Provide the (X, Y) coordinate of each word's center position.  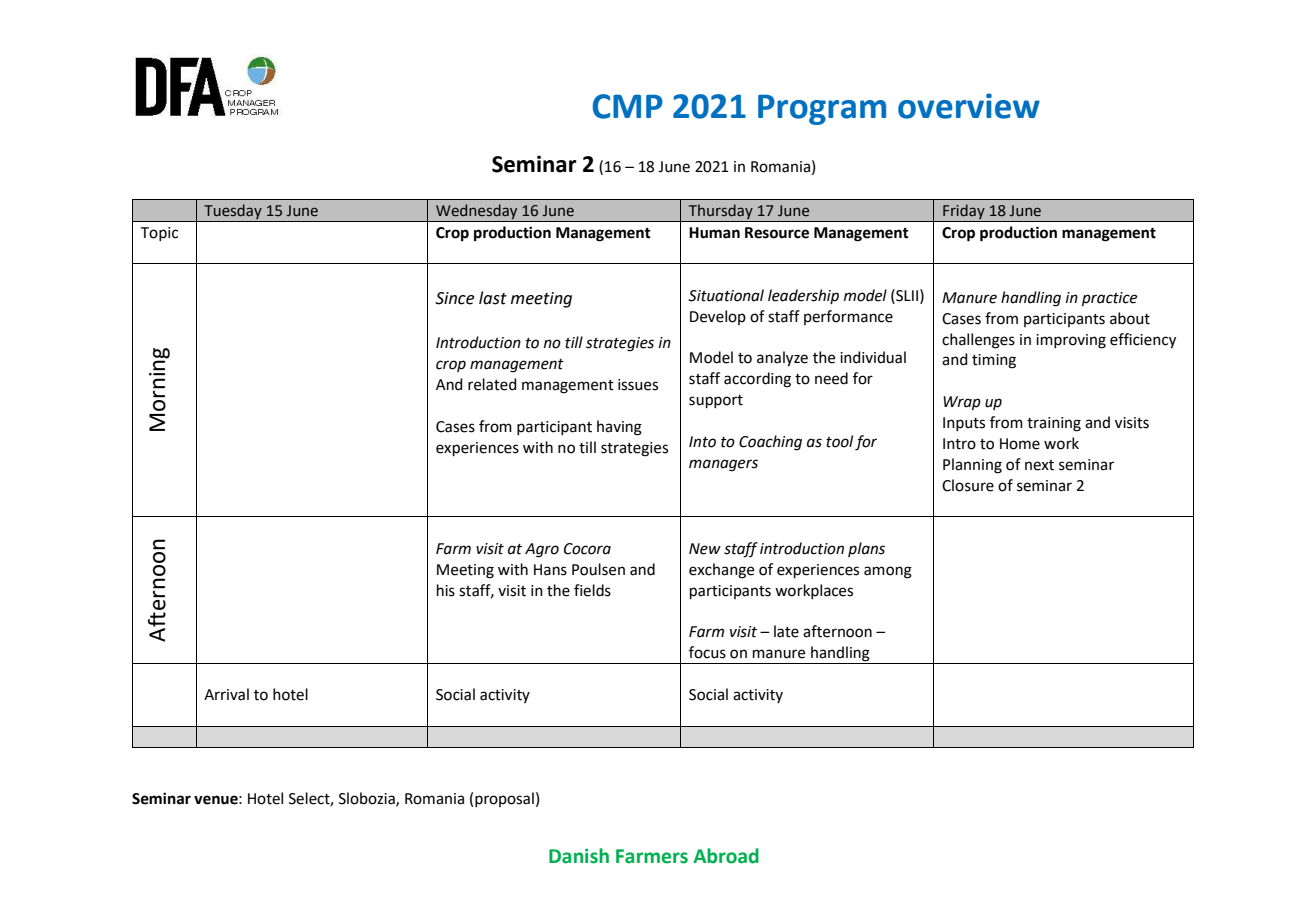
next (1039, 465)
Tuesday (233, 213)
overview (969, 106)
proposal (504, 799)
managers (723, 465)
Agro (542, 550)
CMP (628, 106)
